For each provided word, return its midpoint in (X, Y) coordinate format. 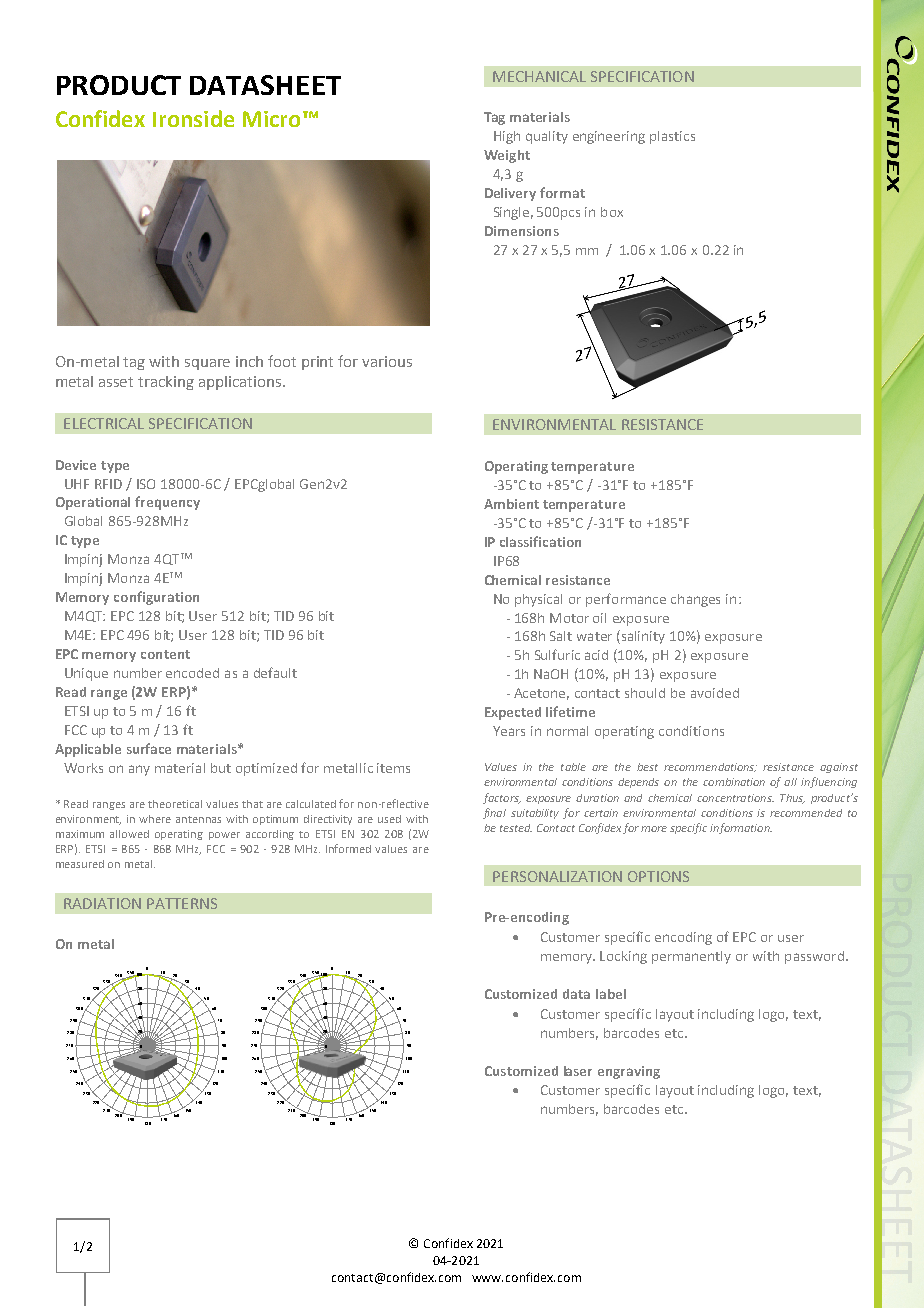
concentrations (735, 798)
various (387, 361)
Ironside (193, 118)
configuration (156, 598)
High (507, 137)
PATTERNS (182, 903)
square (207, 364)
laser (578, 1071)
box (612, 212)
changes (695, 600)
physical (538, 600)
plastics (672, 137)
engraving (629, 1072)
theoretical (175, 804)
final (494, 813)
